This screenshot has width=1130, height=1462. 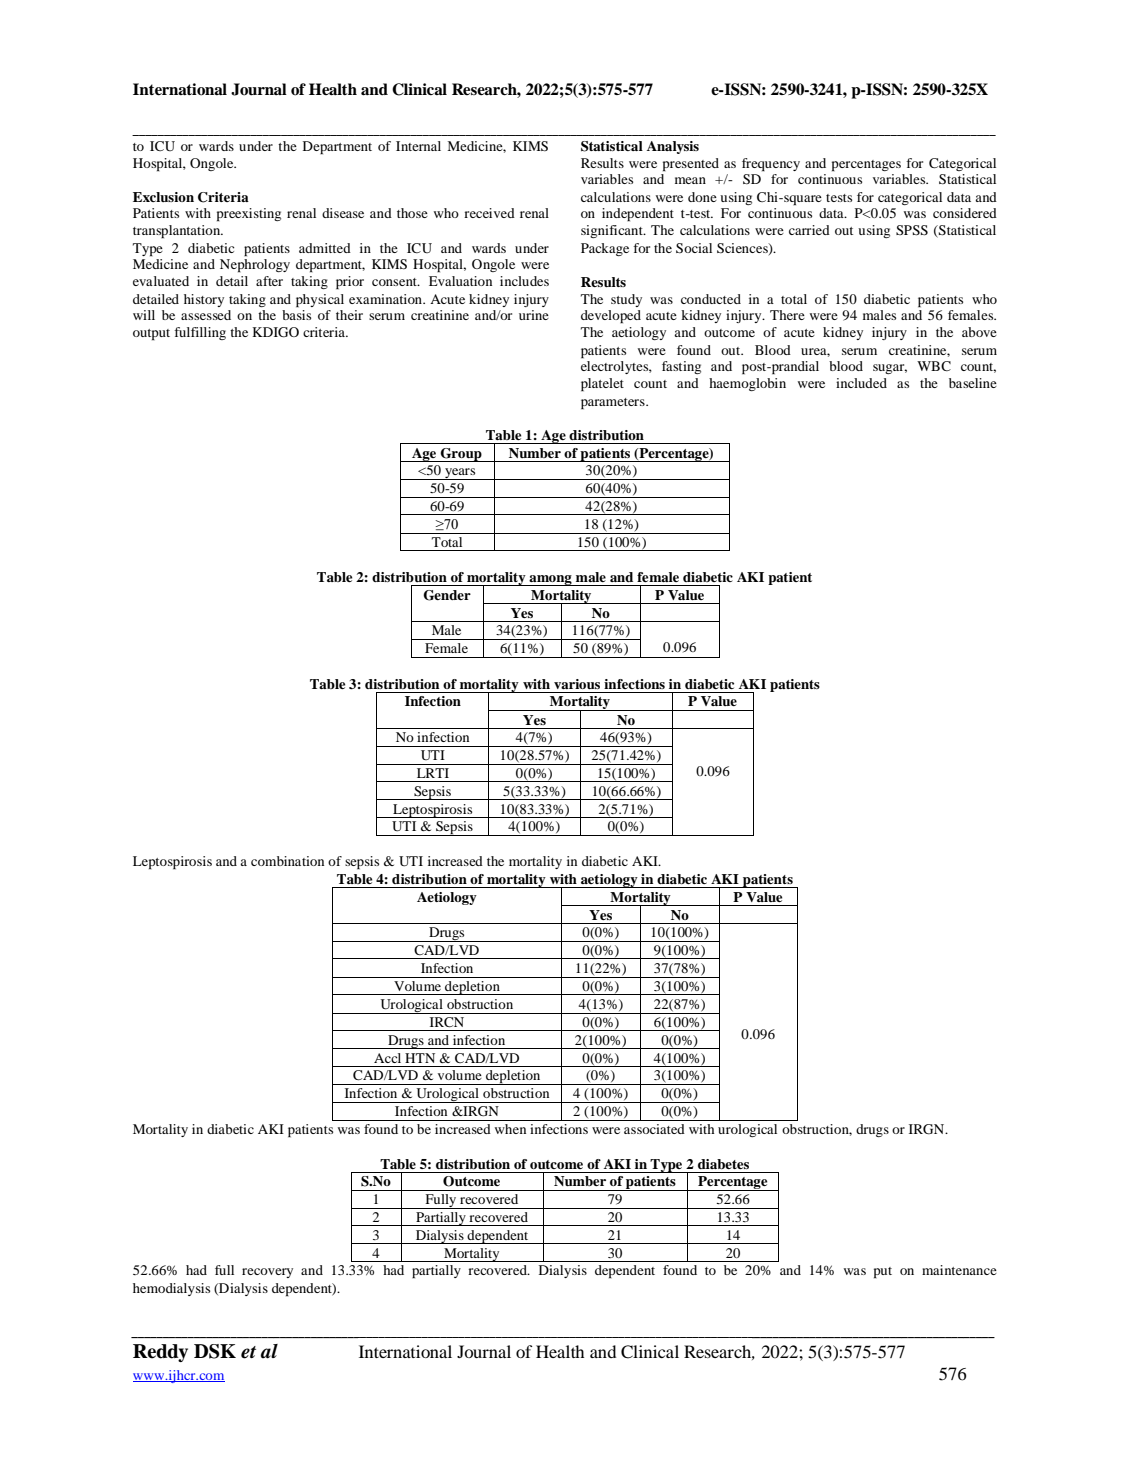 I want to click on various, so click(x=577, y=684).
